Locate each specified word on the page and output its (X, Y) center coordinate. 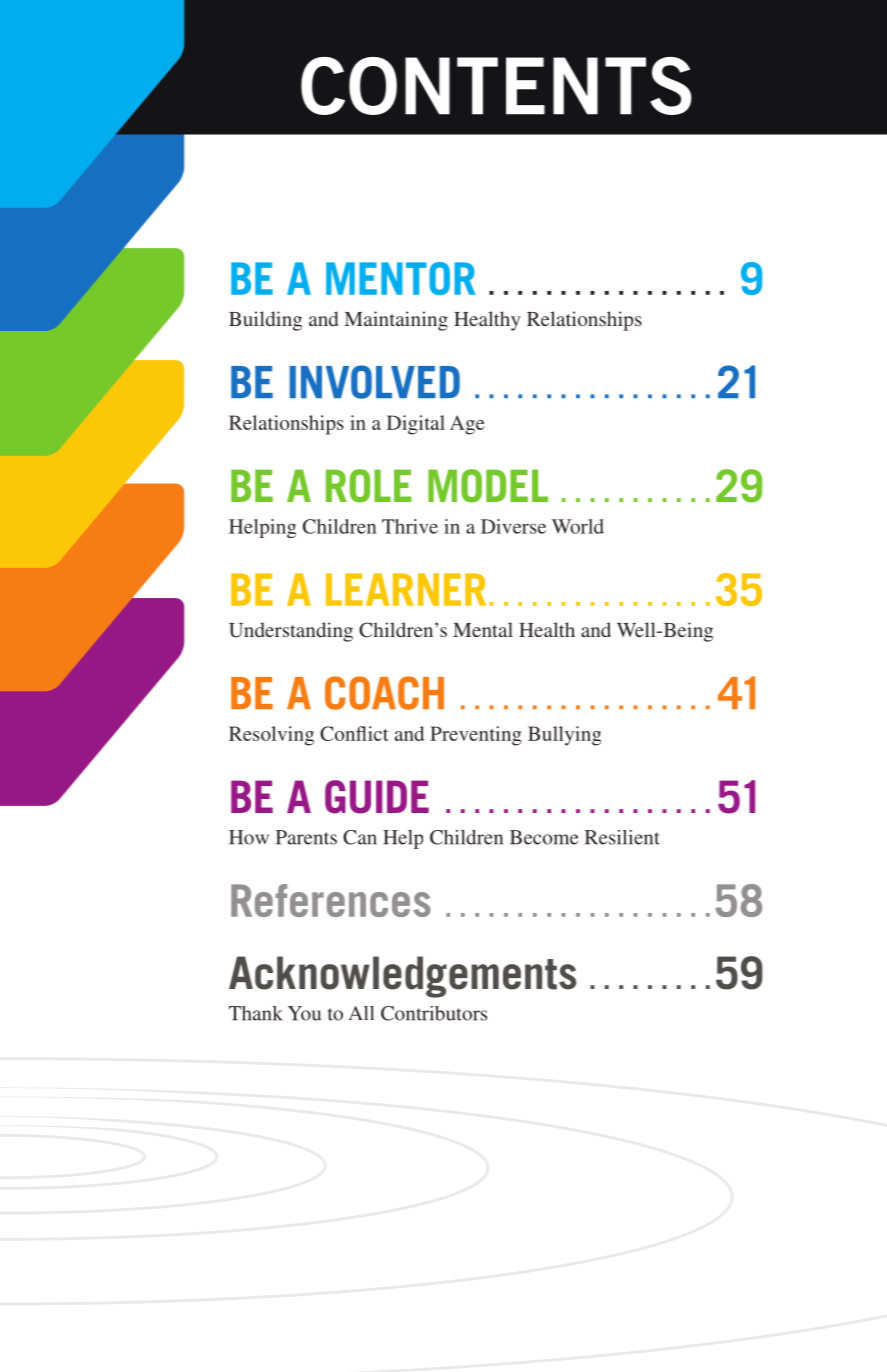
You (304, 1013)
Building (265, 321)
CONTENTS (496, 86)
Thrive (410, 526)
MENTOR (400, 278)
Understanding (291, 632)
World (578, 526)
